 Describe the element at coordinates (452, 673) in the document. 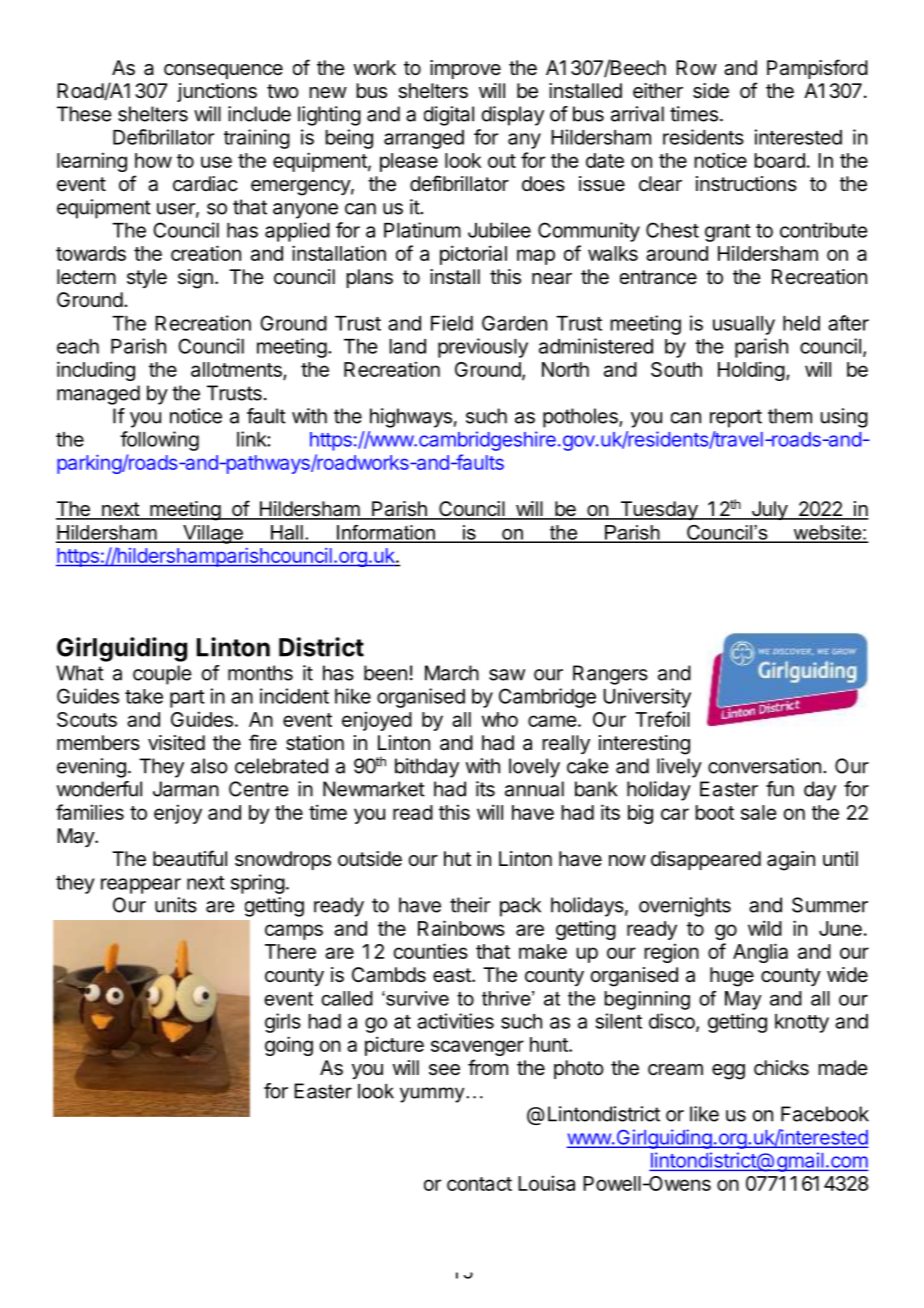

I see `March` at that location.
